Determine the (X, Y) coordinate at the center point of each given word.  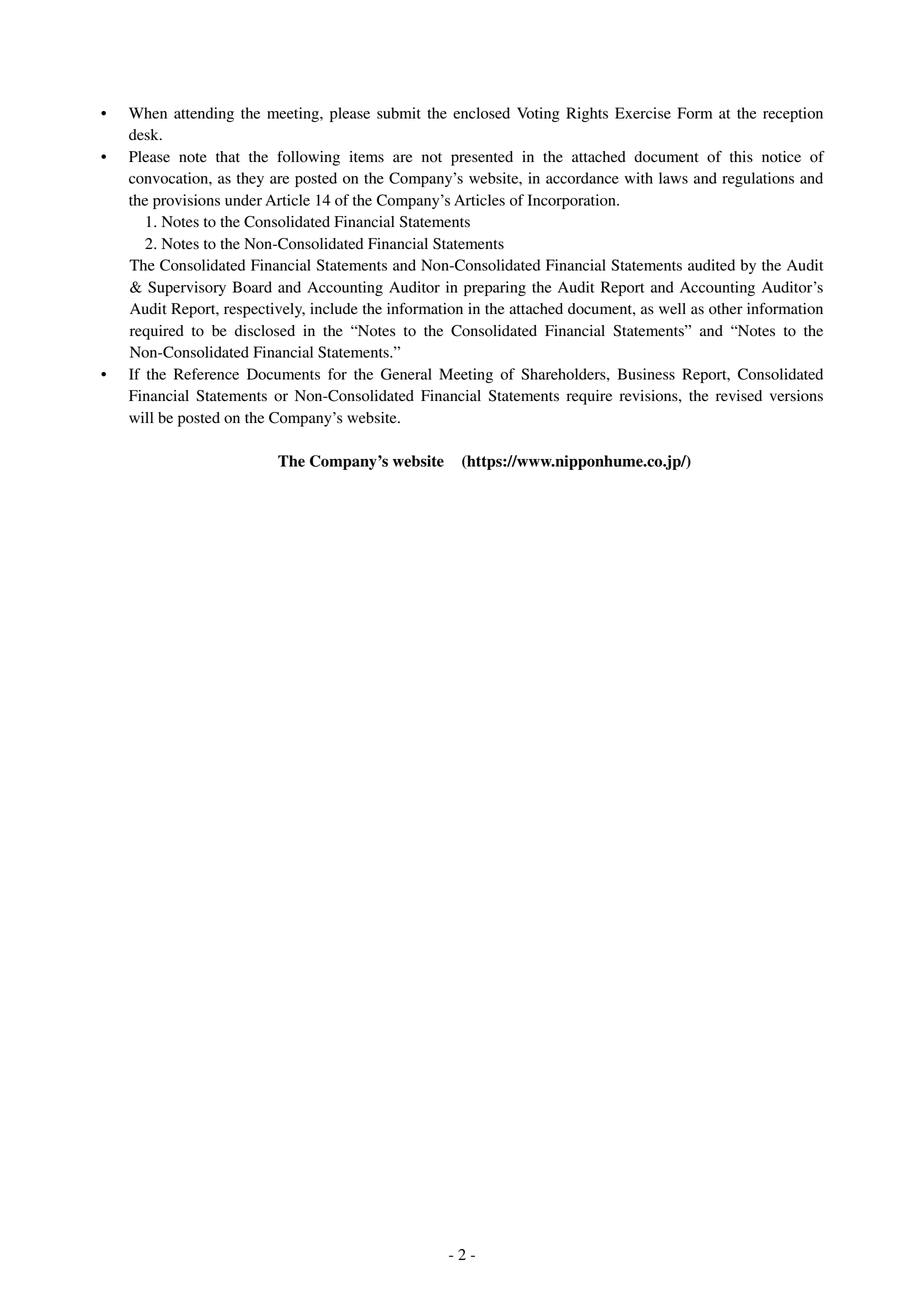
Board (252, 287)
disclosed (265, 331)
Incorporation (573, 201)
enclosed (481, 113)
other (726, 309)
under (243, 200)
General (406, 374)
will (141, 417)
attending (204, 114)
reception (793, 114)
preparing (495, 288)
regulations (758, 179)
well (672, 309)
